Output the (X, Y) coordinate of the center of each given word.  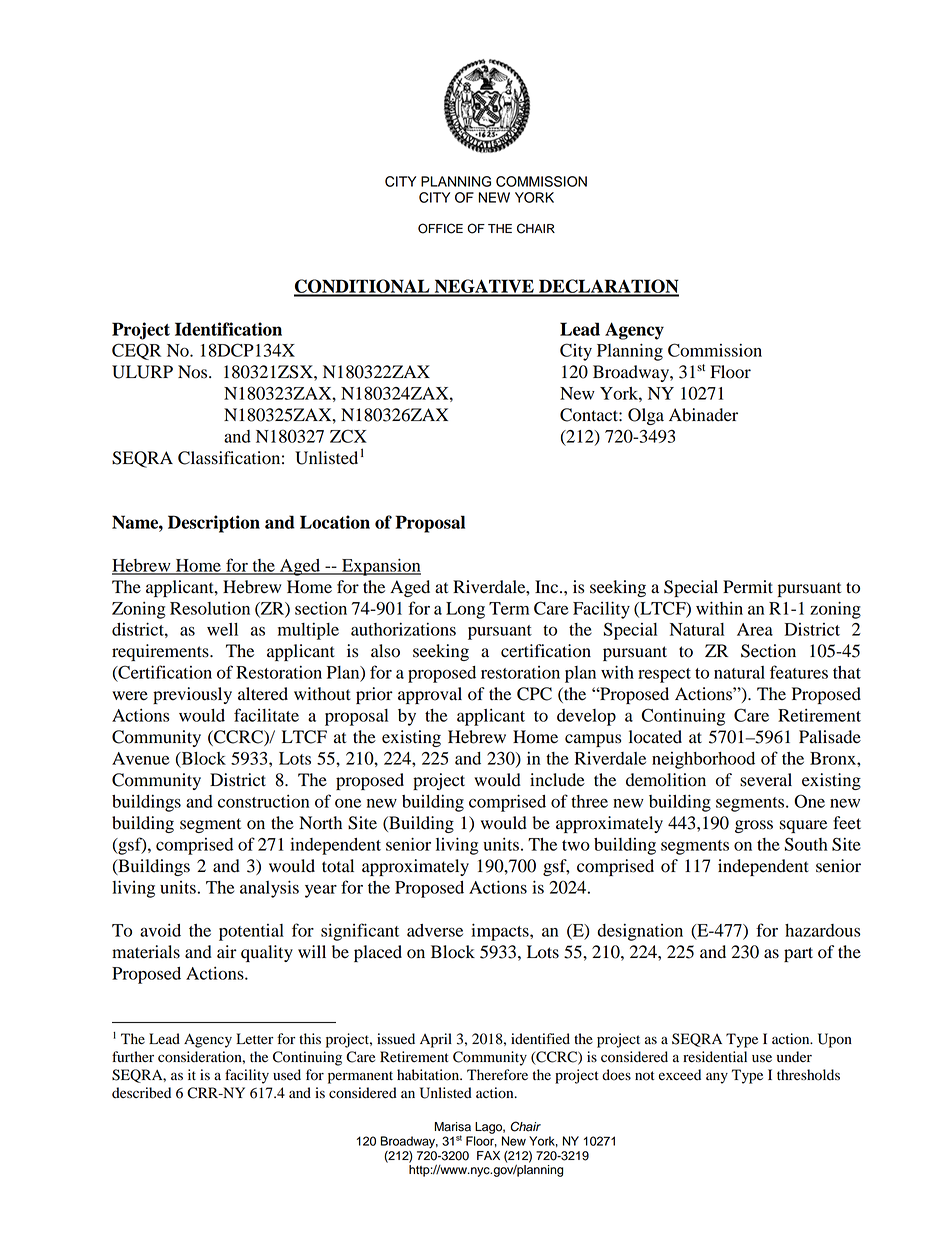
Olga (646, 416)
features (799, 672)
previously (192, 695)
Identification (228, 329)
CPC (534, 694)
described (141, 1093)
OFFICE (440, 228)
